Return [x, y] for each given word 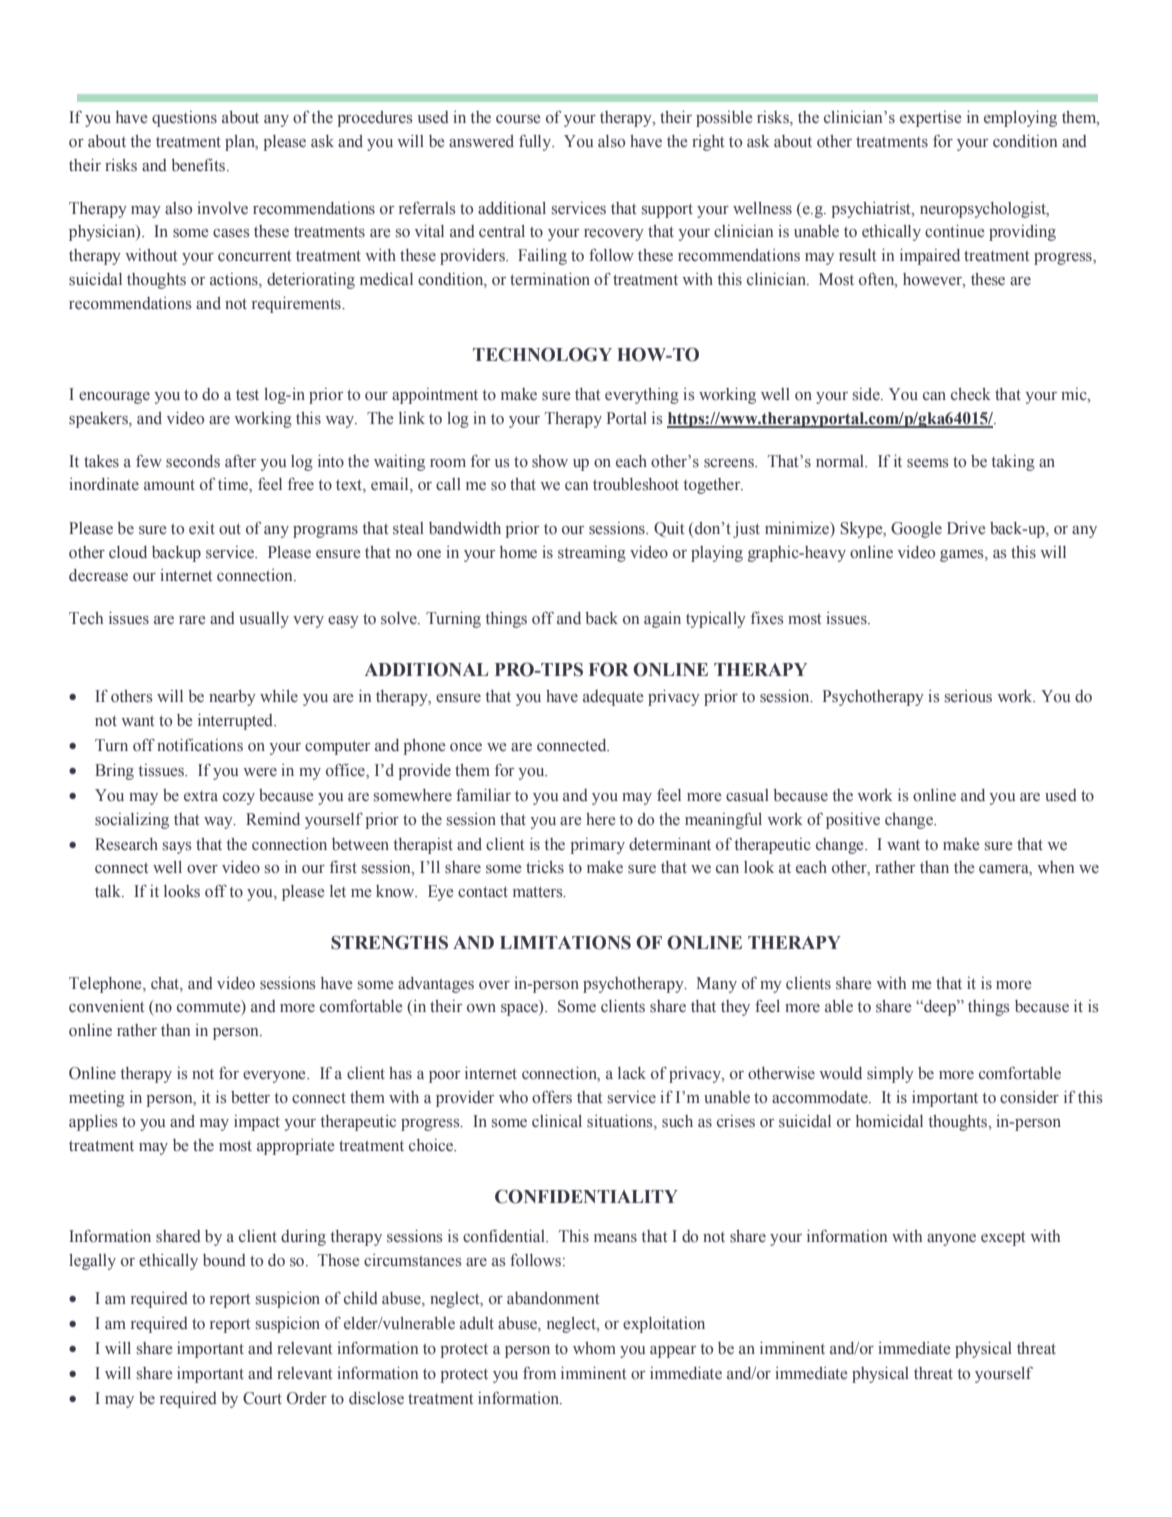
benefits [198, 165]
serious [968, 696]
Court [262, 1398]
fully [536, 142]
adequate [613, 698]
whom [594, 1348]
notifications [200, 745]
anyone [951, 1240]
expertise [931, 119]
